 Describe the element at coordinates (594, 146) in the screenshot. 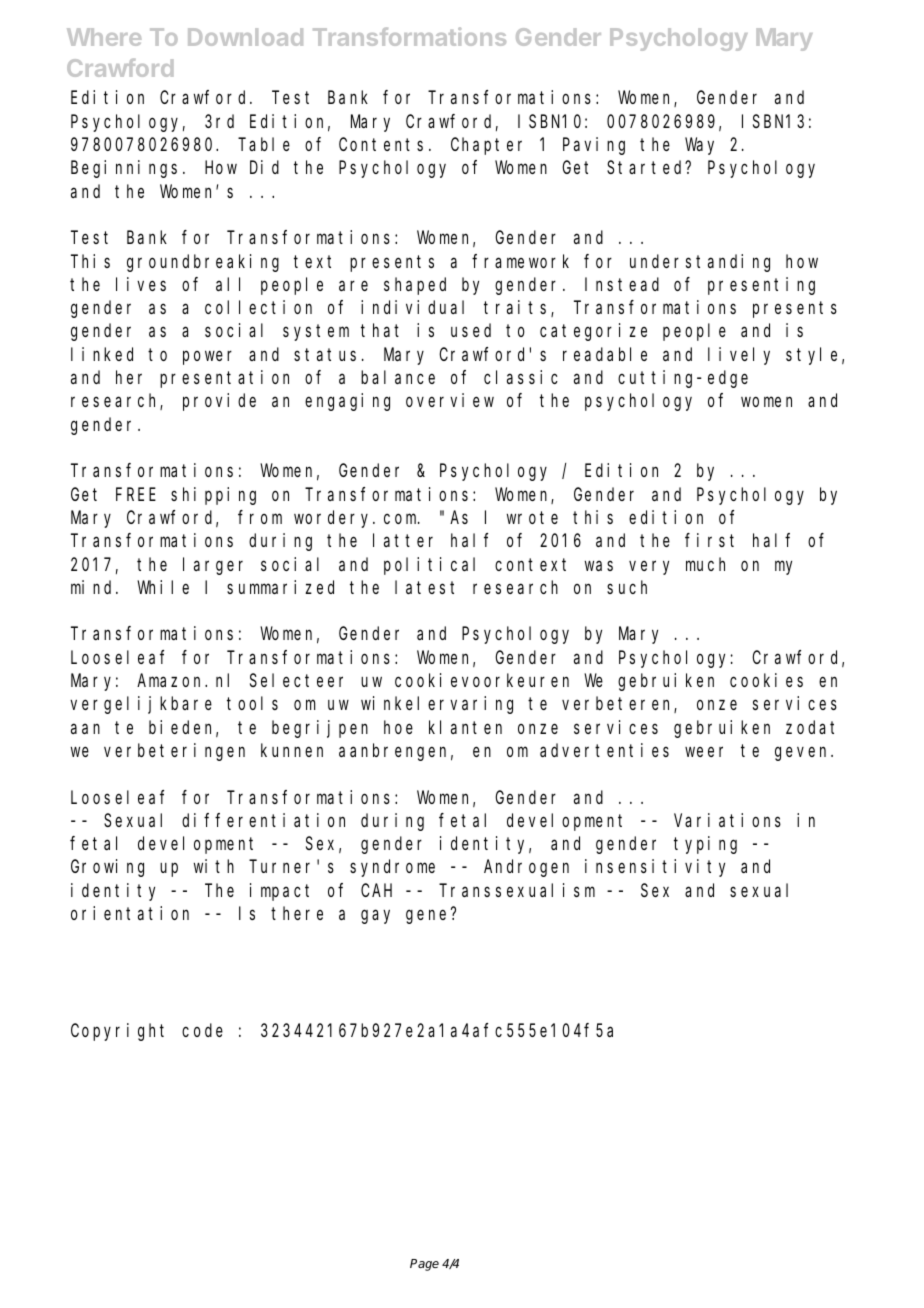

I see `Paving` at that location.
